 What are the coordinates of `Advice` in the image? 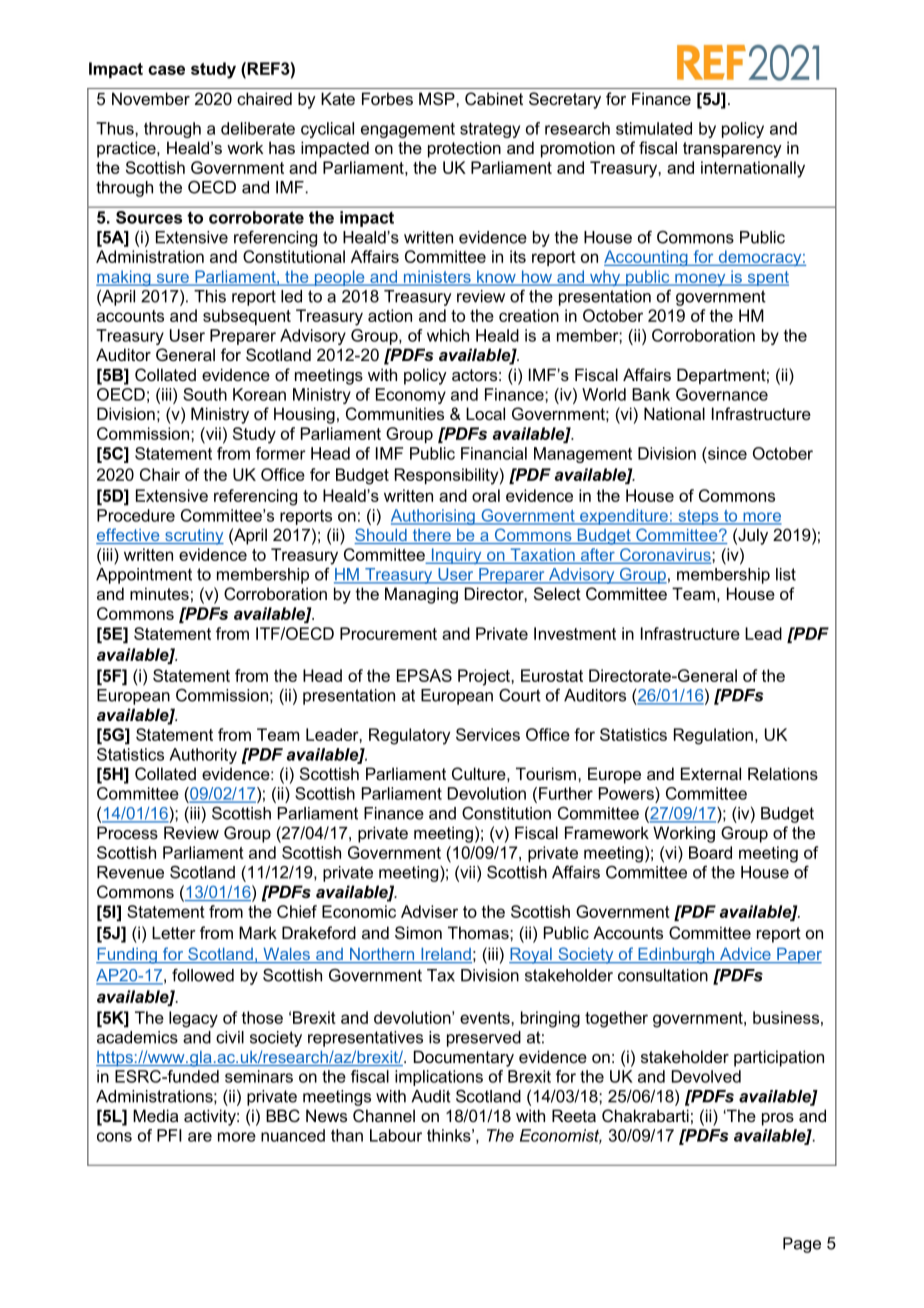 It's located at (745, 955).
